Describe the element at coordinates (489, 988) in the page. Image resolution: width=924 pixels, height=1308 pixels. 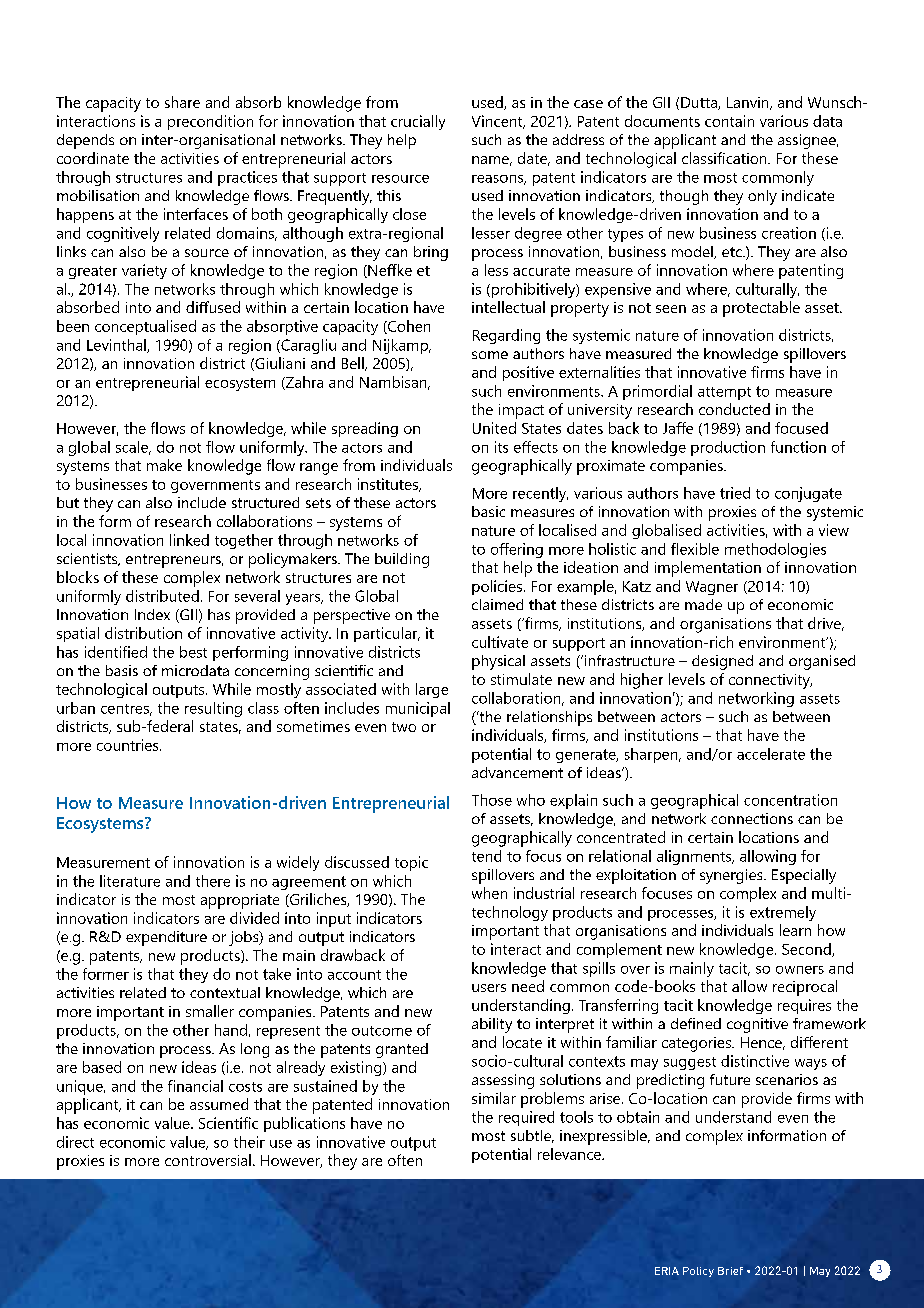
I see `users` at that location.
